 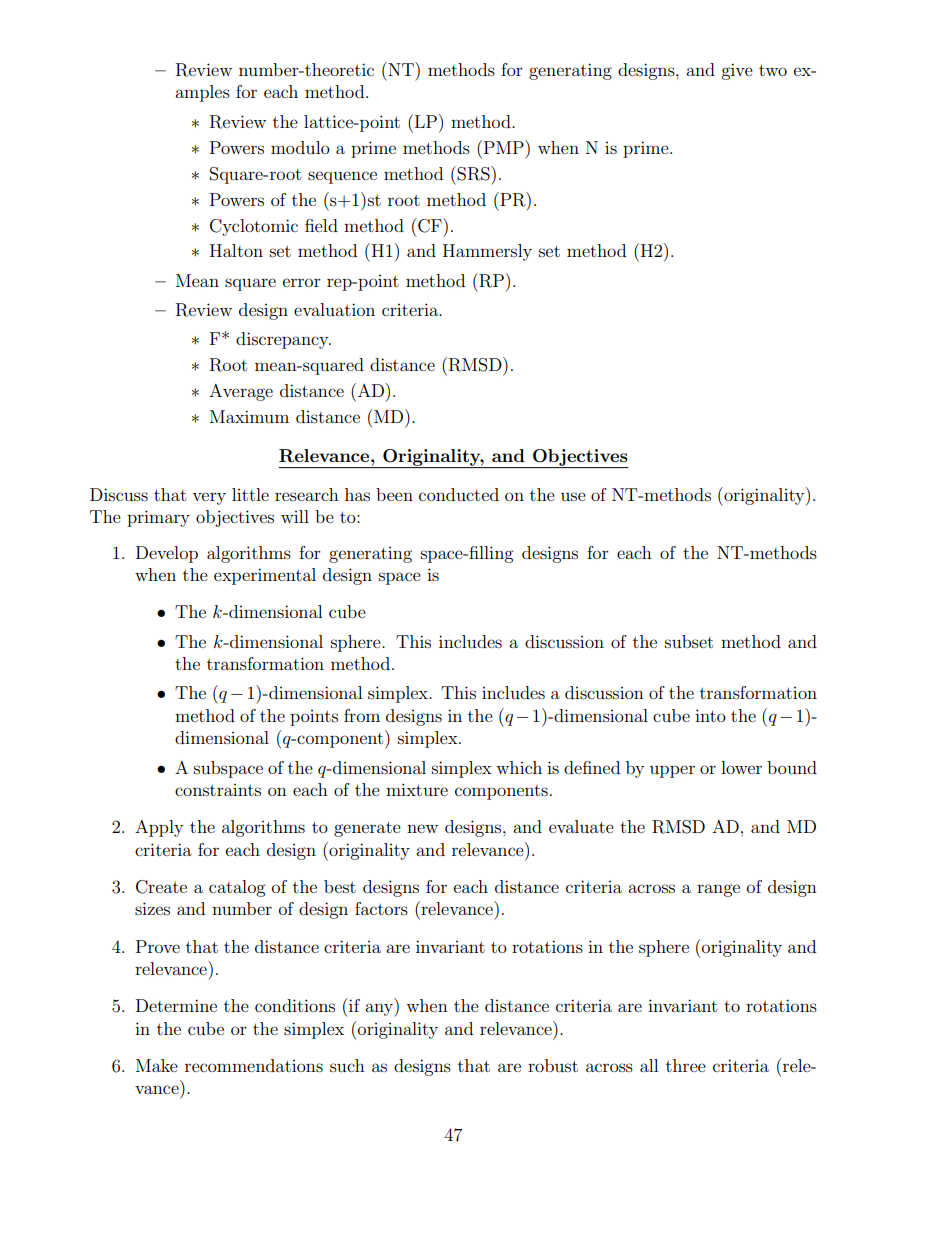 What do you see at coordinates (710, 715) in the image?
I see `into` at bounding box center [710, 715].
